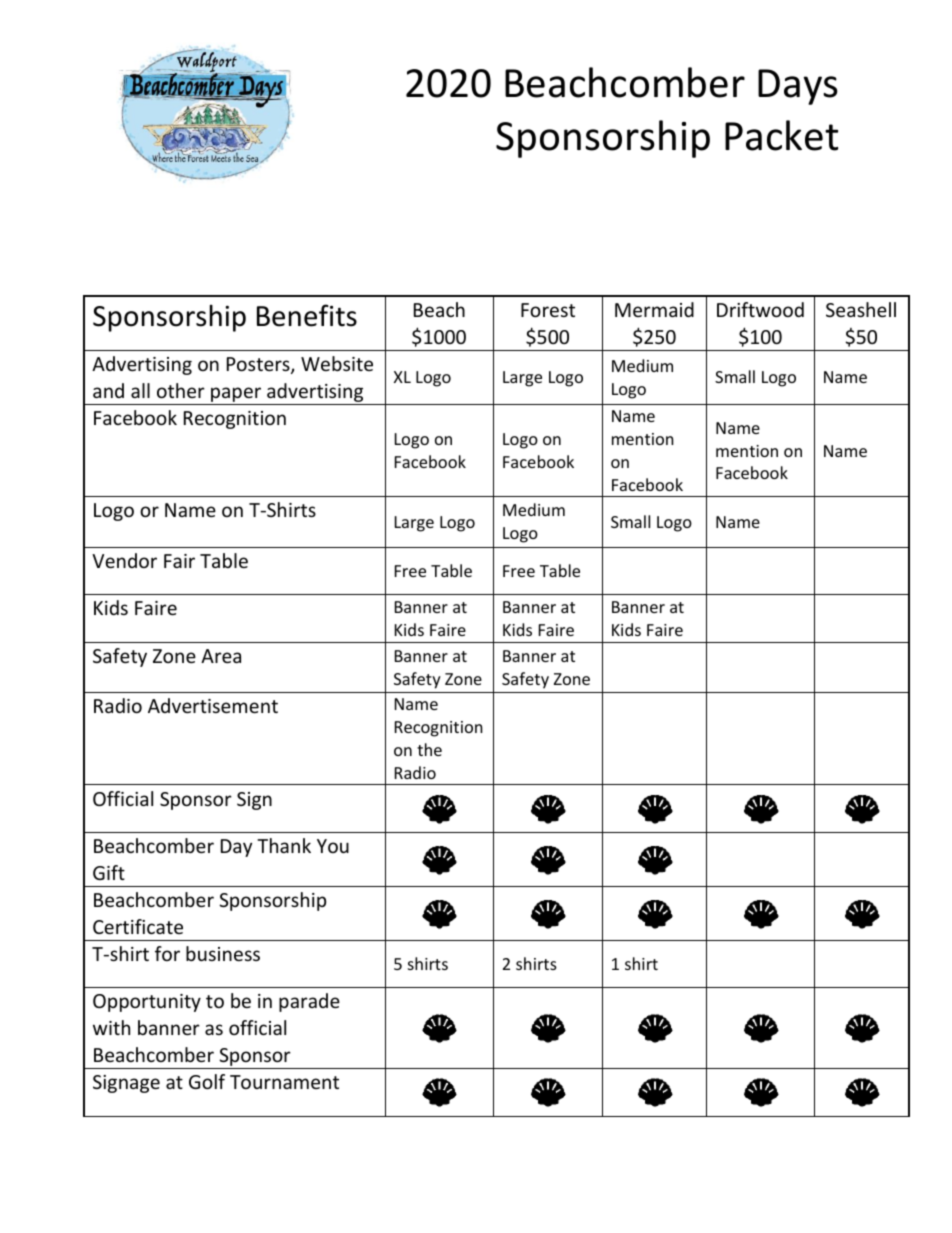 Image resolution: width=952 pixels, height=1233 pixels. What do you see at coordinates (207, 1081) in the screenshot?
I see `Golf` at bounding box center [207, 1081].
